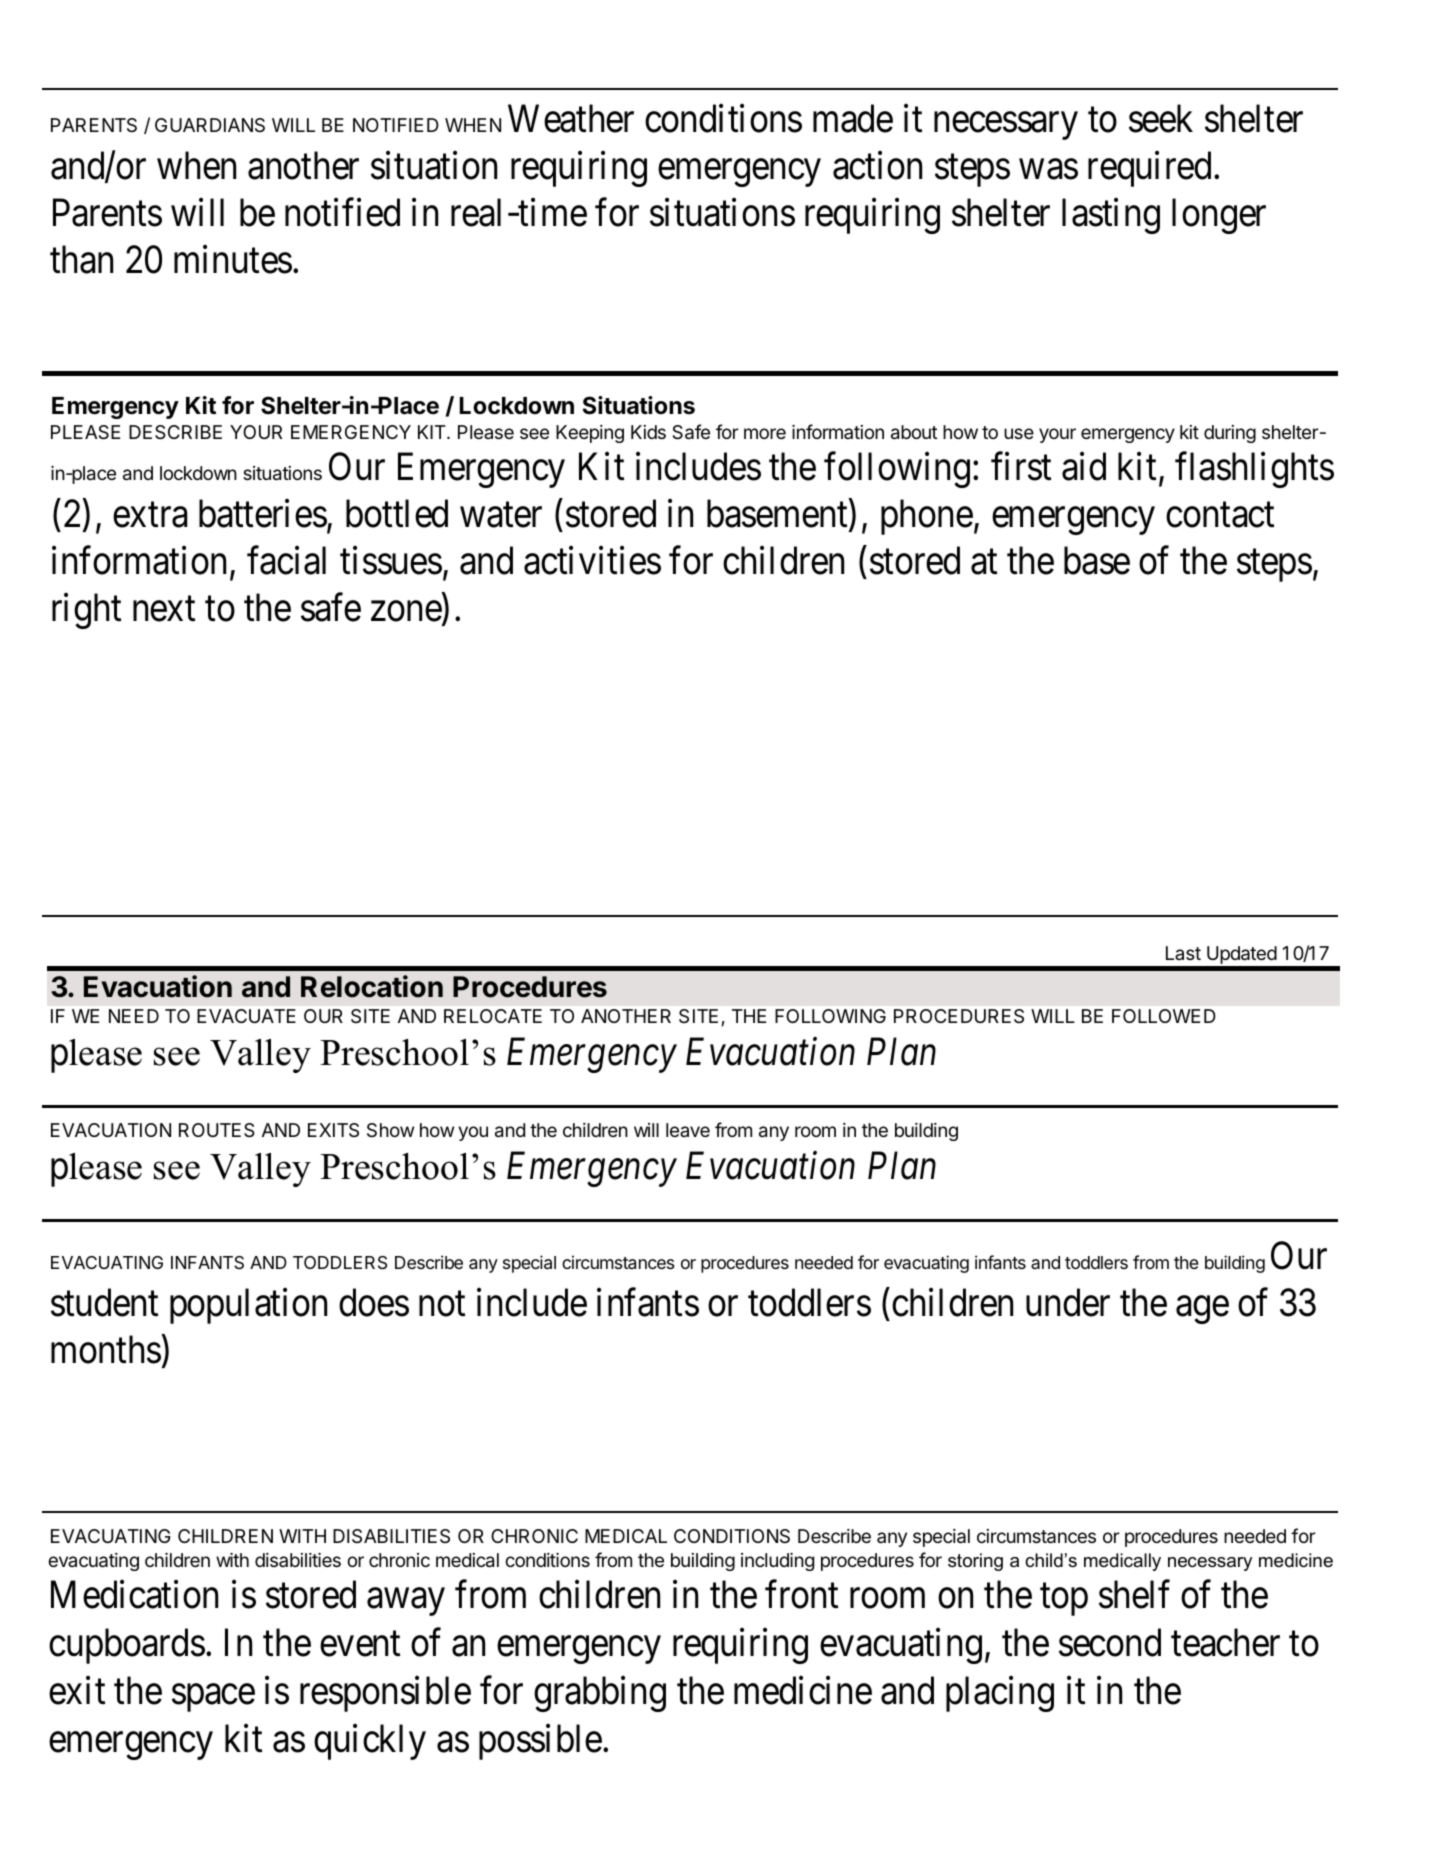  Describe the element at coordinates (1151, 169) in the page. I see `required` at that location.
